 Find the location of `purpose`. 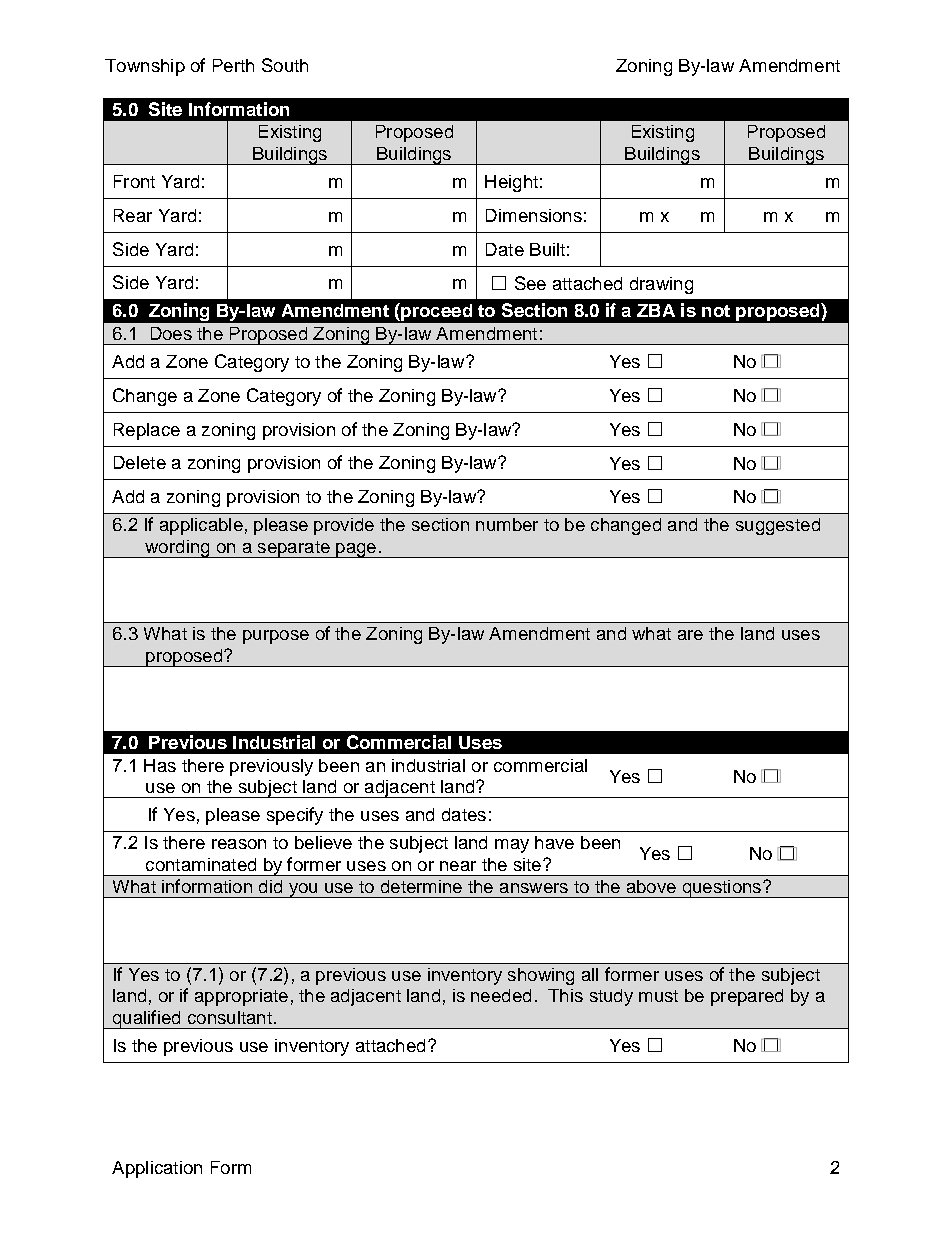

purpose is located at coordinates (276, 637).
